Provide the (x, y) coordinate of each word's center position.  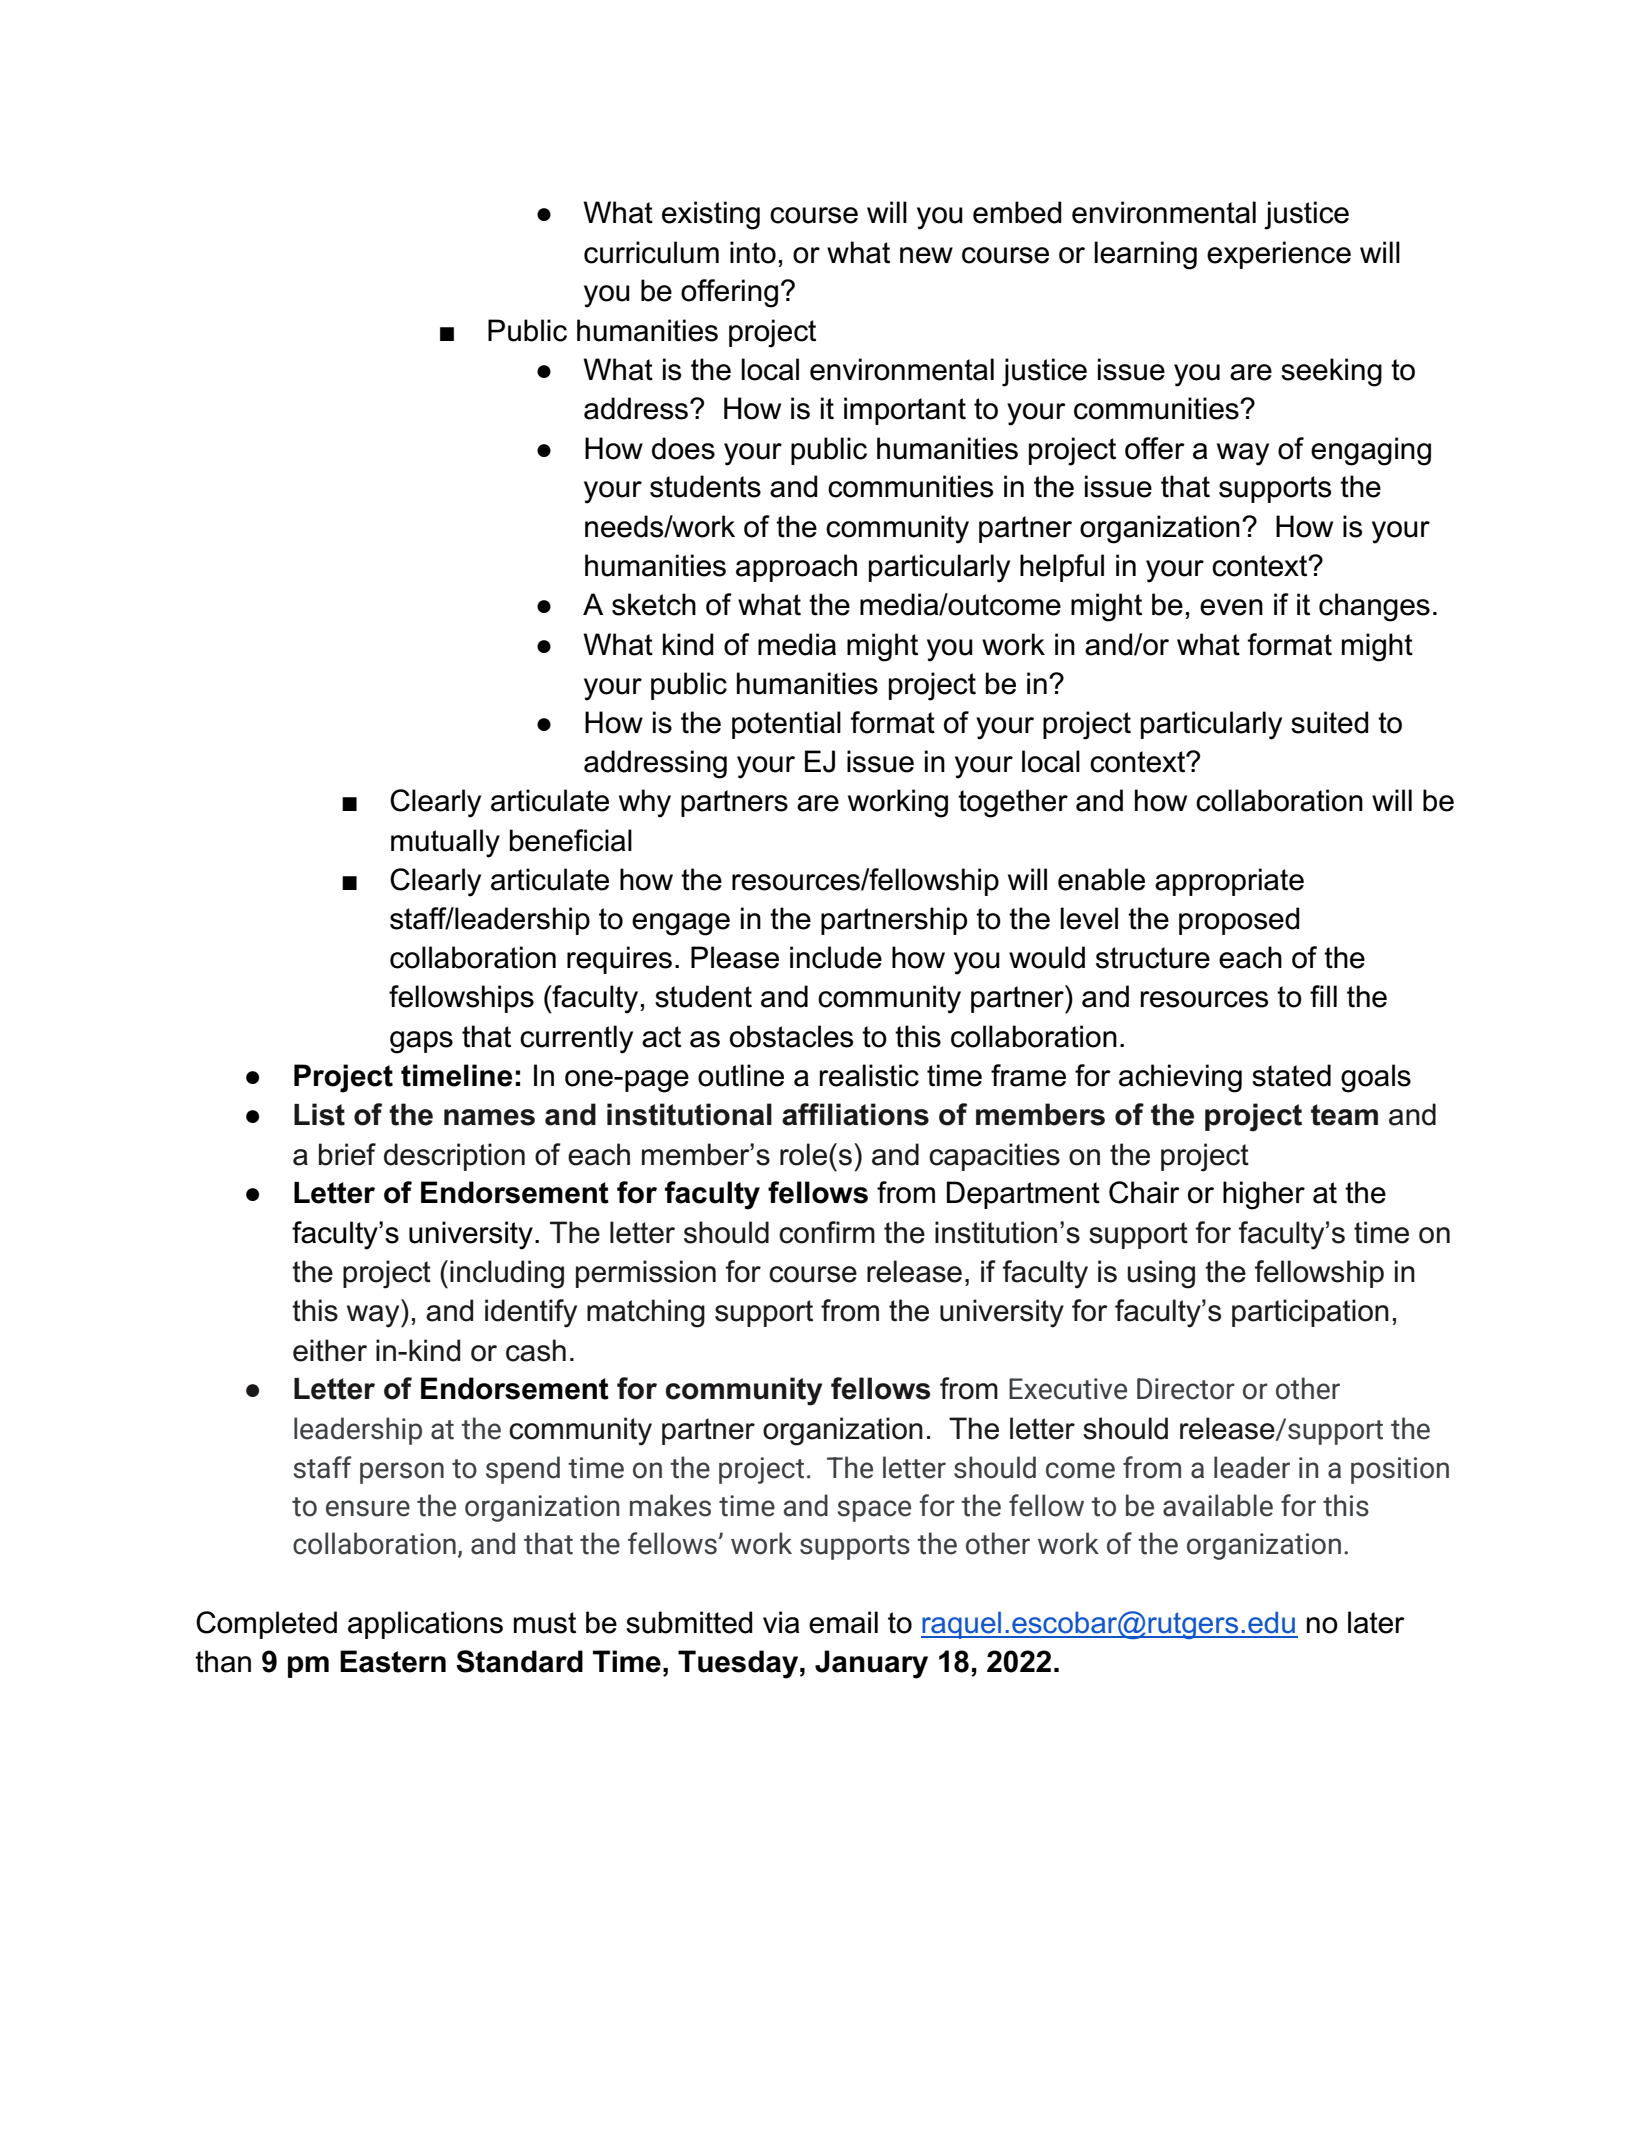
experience (1279, 255)
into (753, 252)
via (781, 1622)
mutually (445, 843)
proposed (1239, 921)
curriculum (651, 252)
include (836, 957)
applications (425, 1625)
